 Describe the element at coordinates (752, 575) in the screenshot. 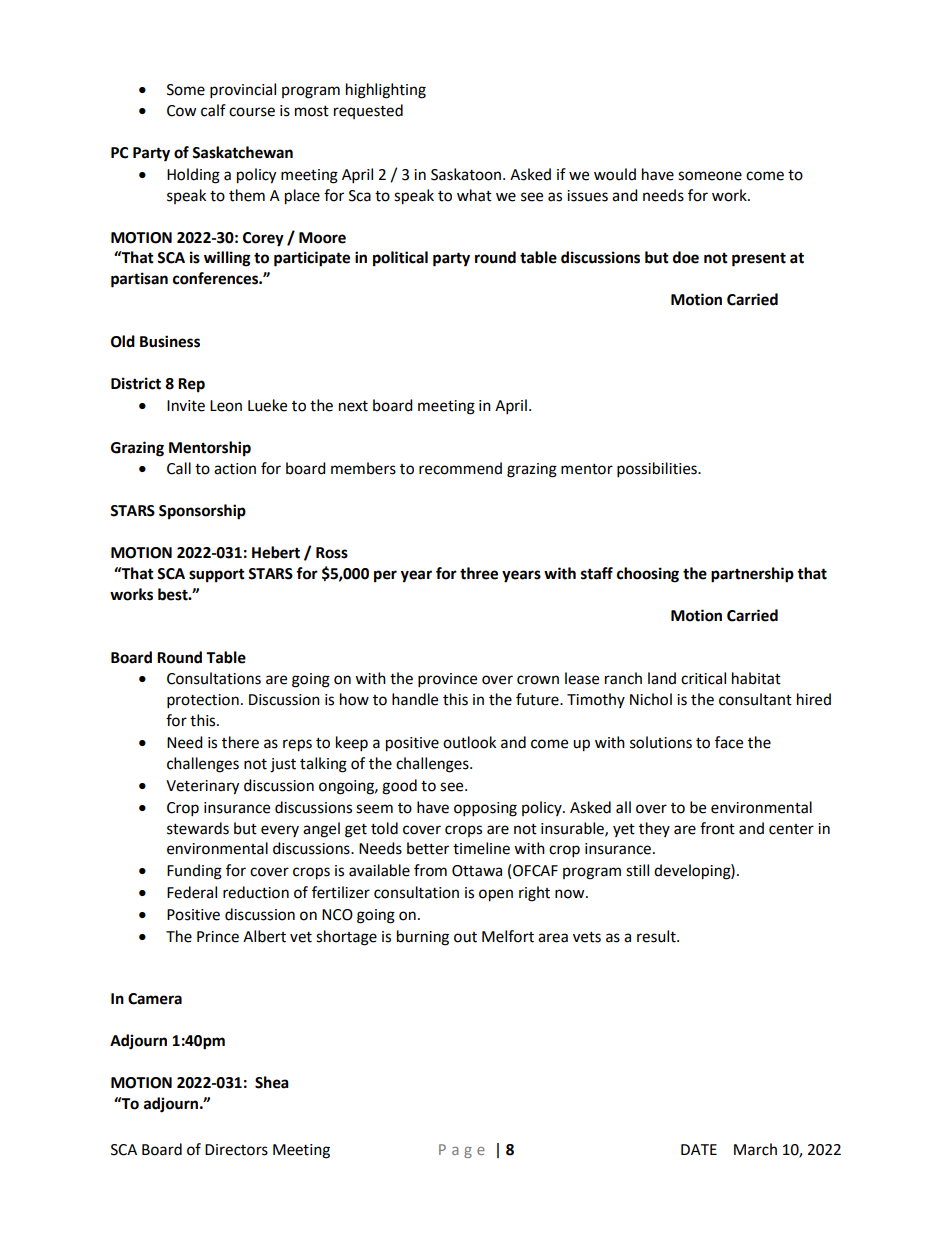

I see `partnership` at that location.
